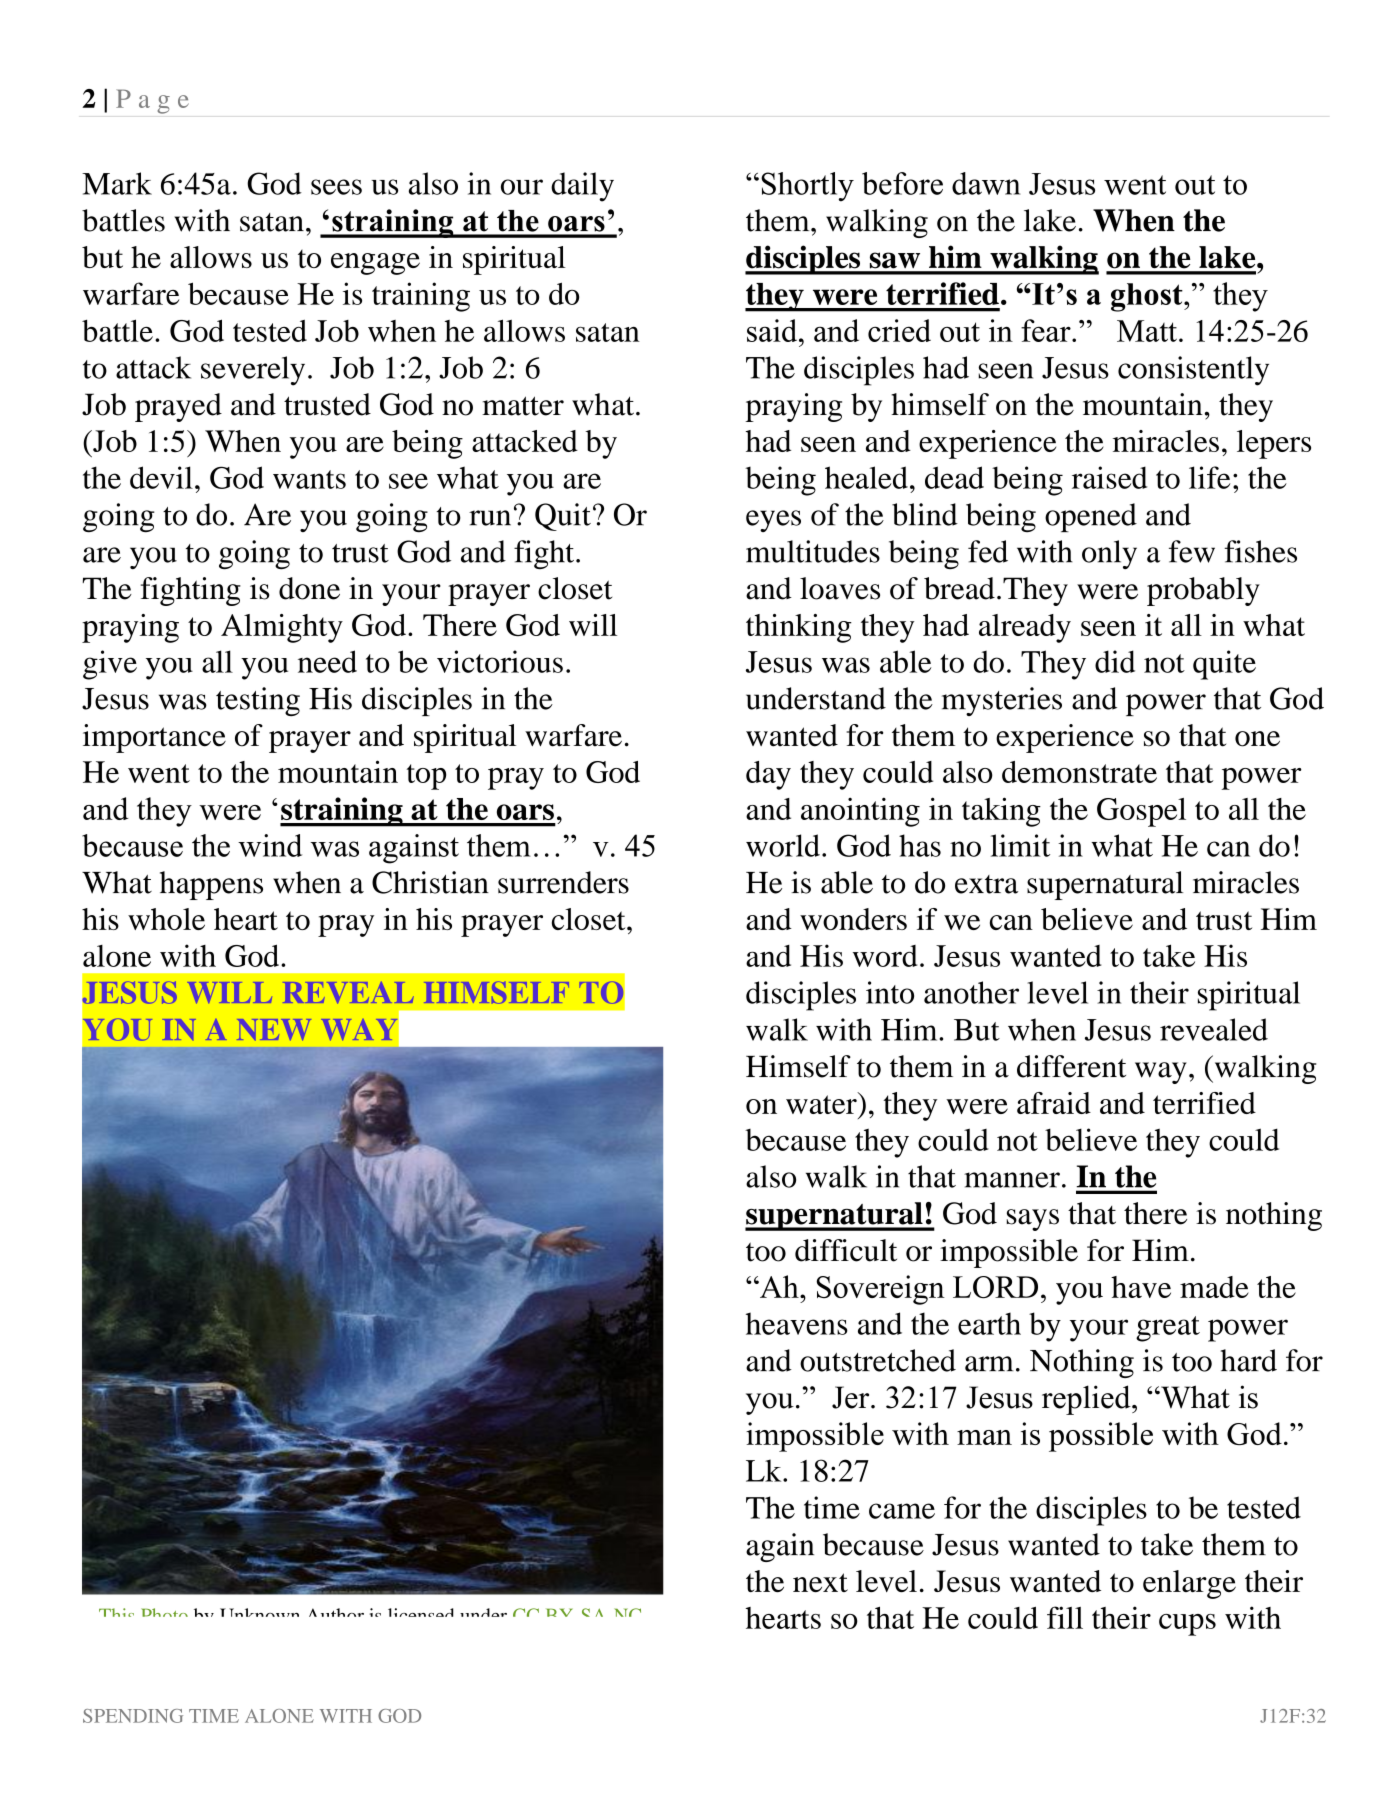  Describe the element at coordinates (133, 1716) in the document. I see `SPENDING` at that location.
